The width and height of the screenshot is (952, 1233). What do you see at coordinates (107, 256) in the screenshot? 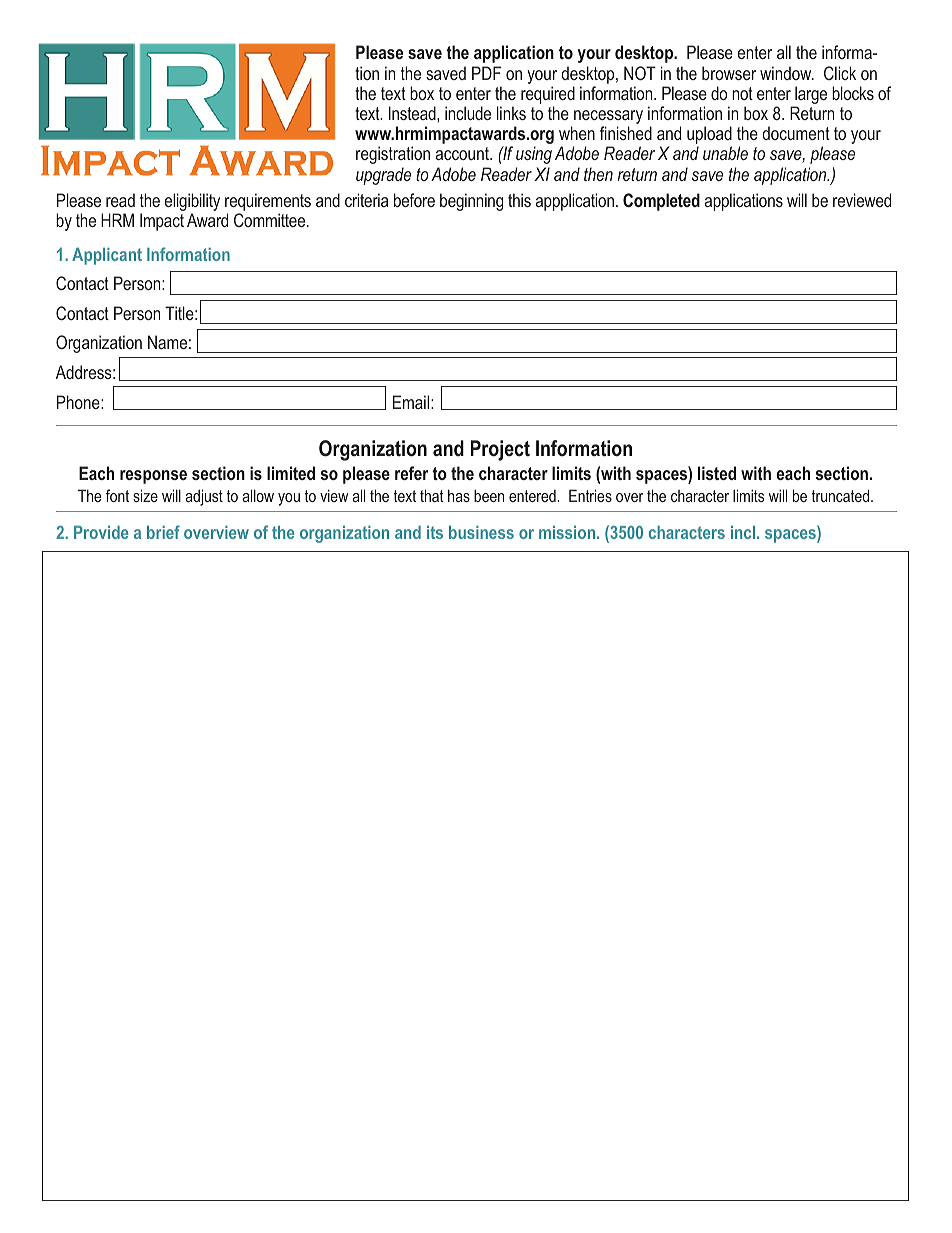
I see `Applicant` at bounding box center [107, 256].
